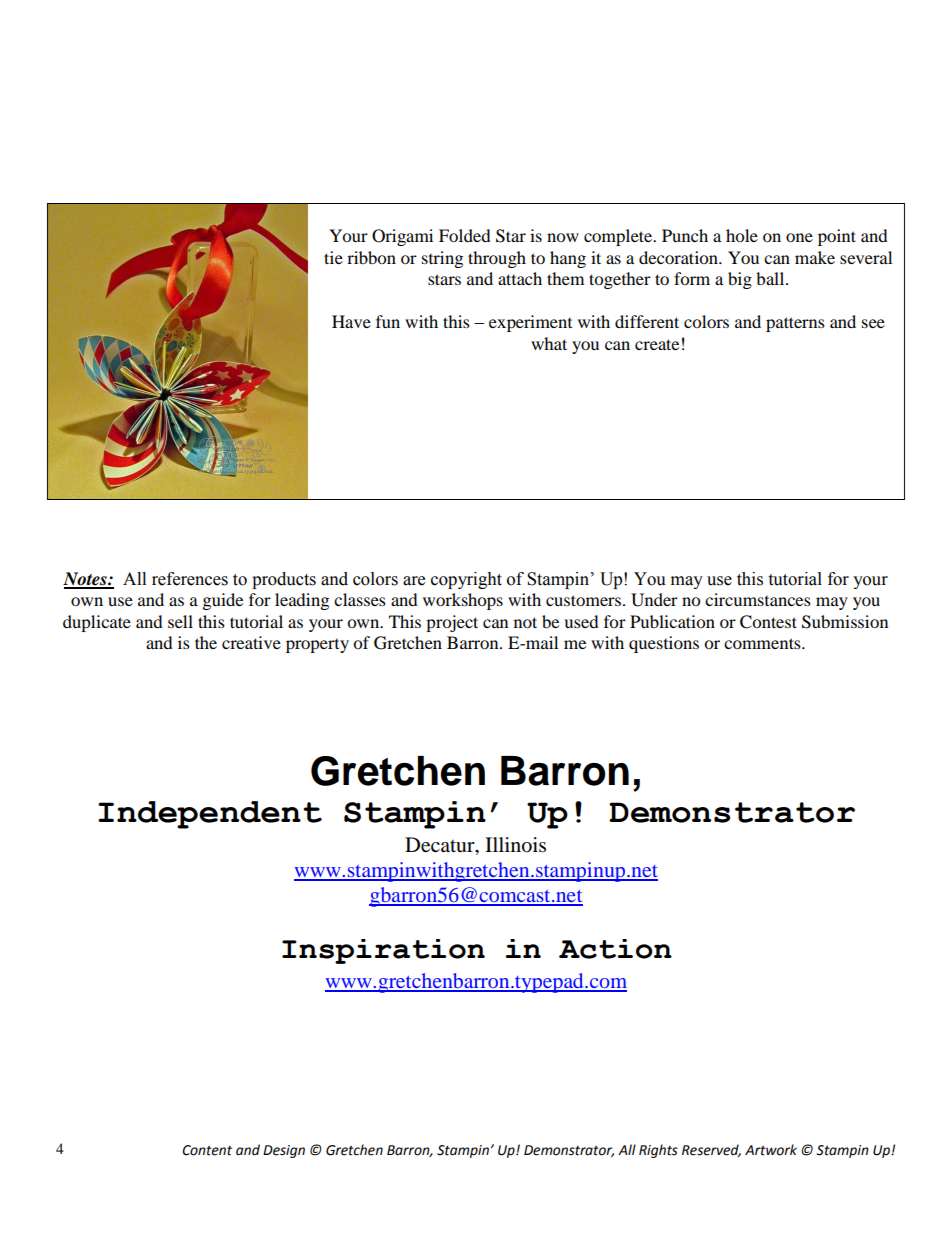 The image size is (952, 1233). Describe the element at coordinates (497, 259) in the screenshot. I see `through` at that location.
